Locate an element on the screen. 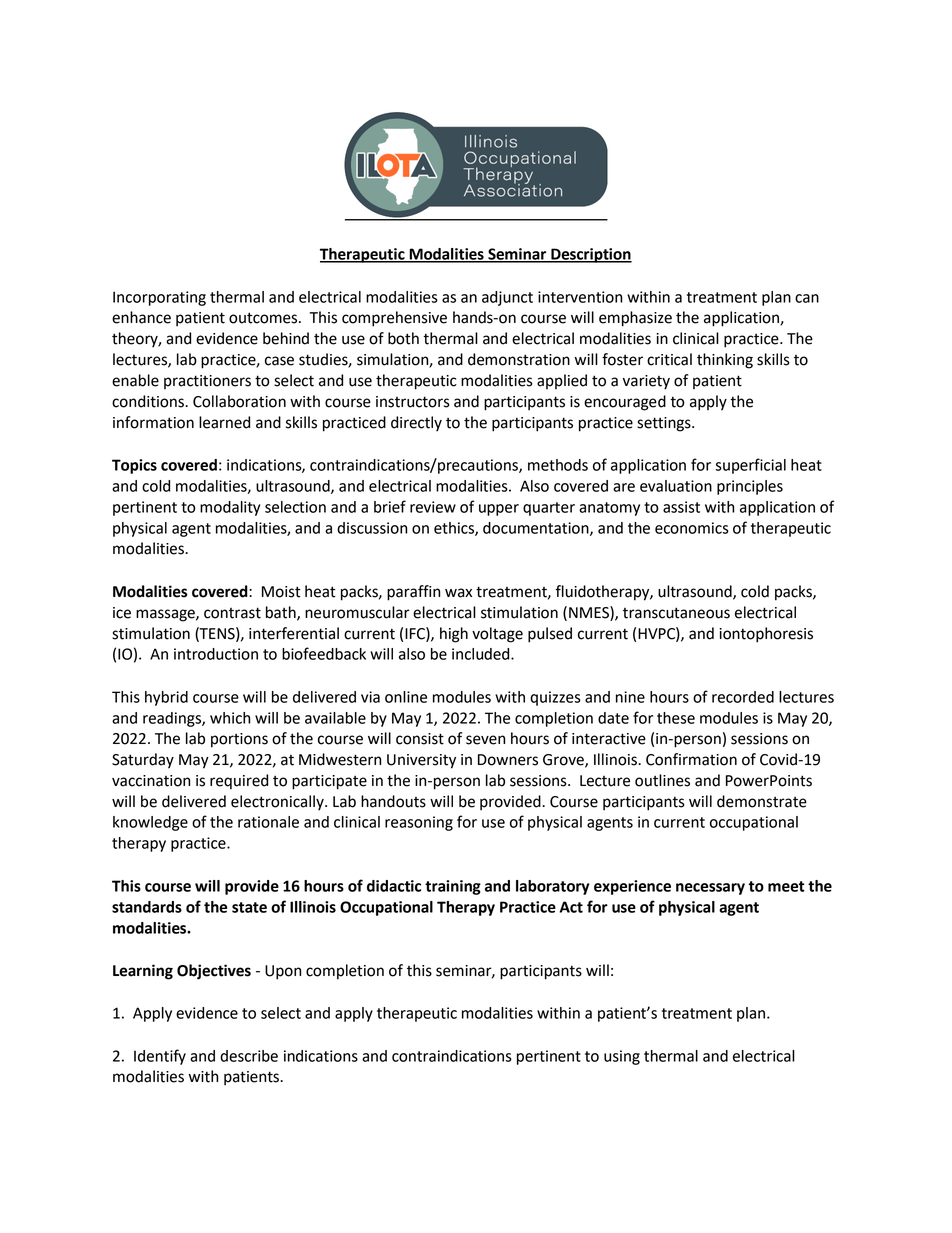 Image resolution: width=952 pixels, height=1233 pixels. using is located at coordinates (622, 1057).
